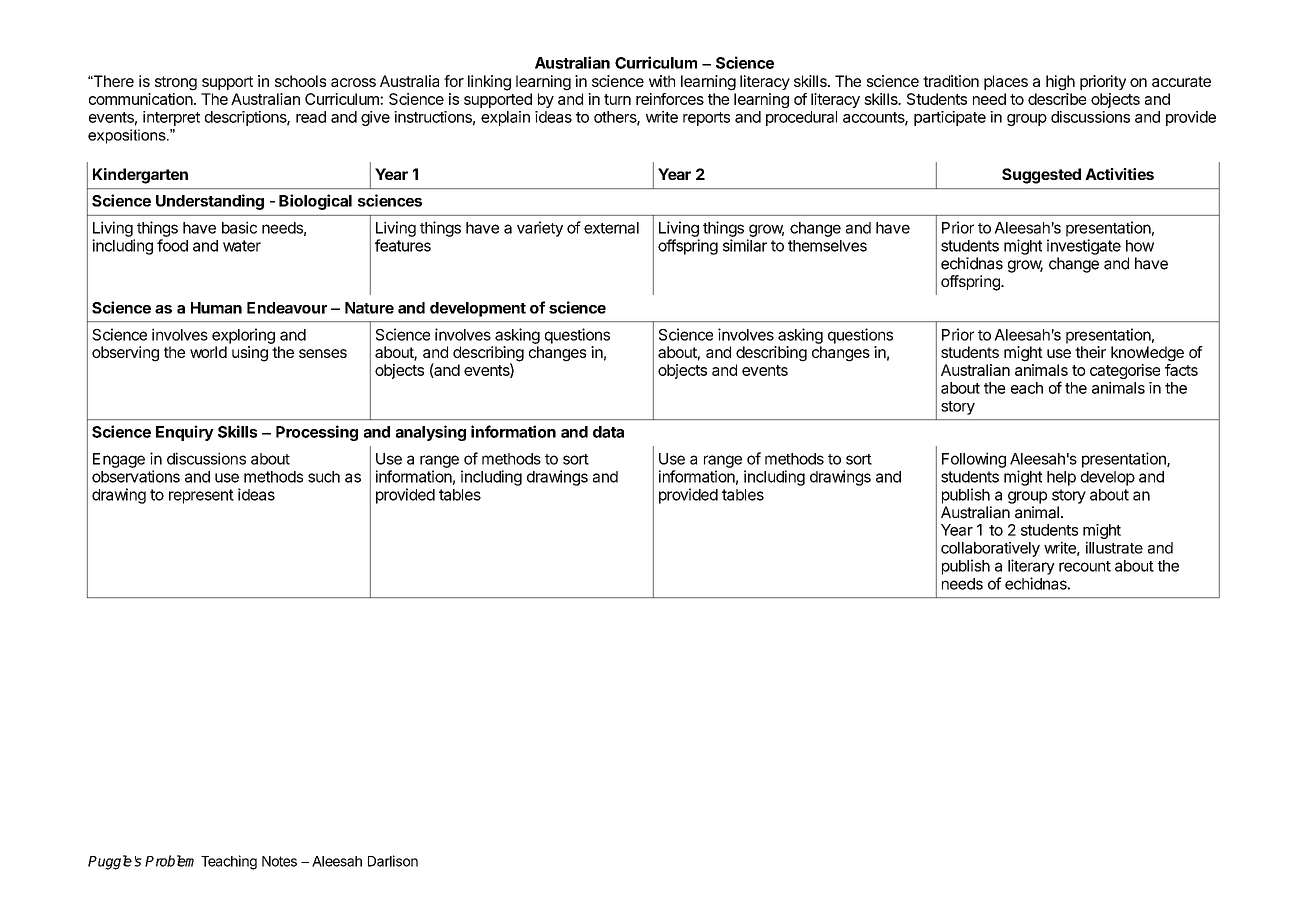  Describe the element at coordinates (1057, 99) in the document. I see `describe` at that location.
